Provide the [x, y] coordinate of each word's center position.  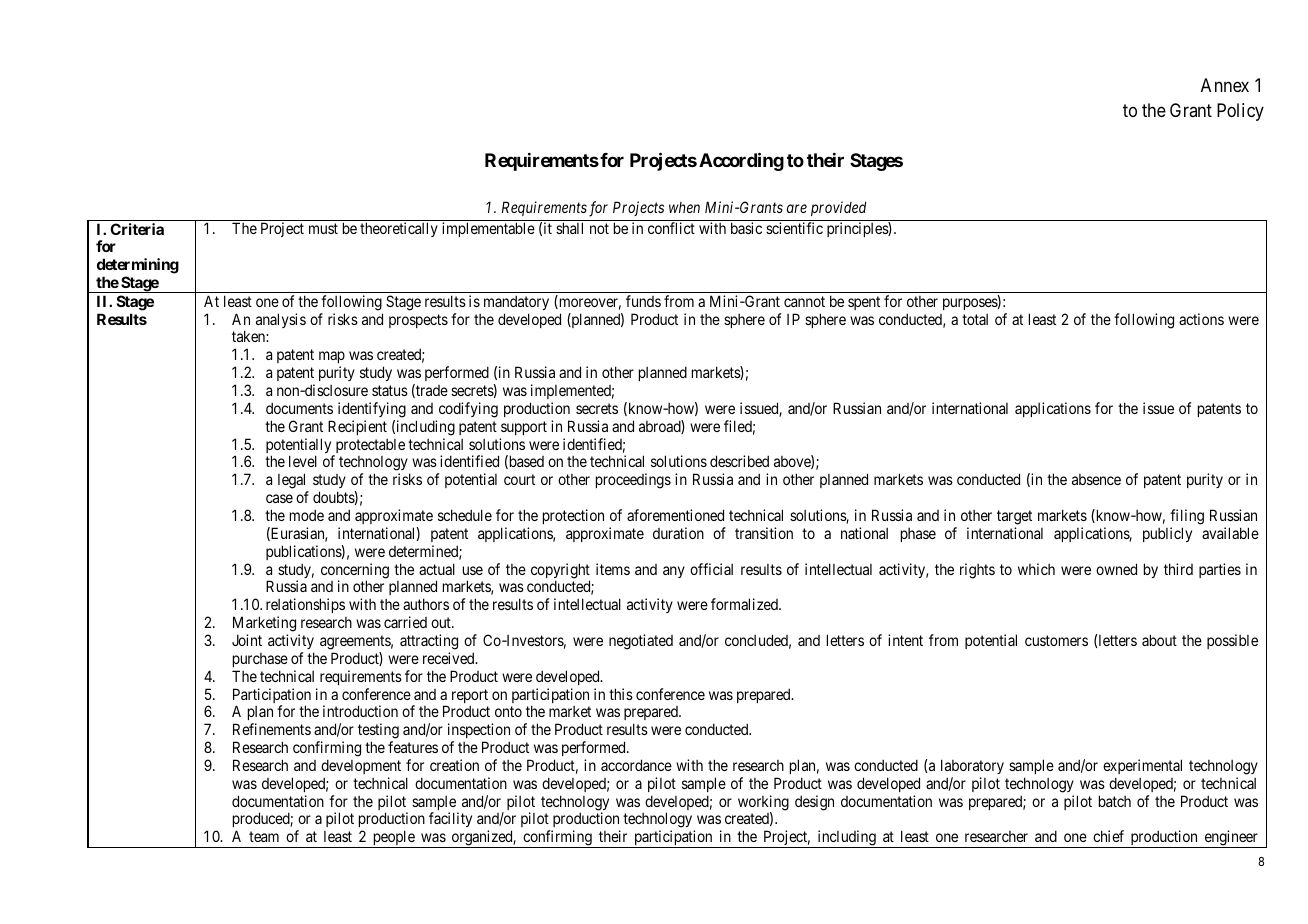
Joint [247, 640]
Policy [1240, 112]
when [684, 207]
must [323, 228]
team [264, 836]
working [763, 804]
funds [643, 301]
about [1159, 640]
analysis [281, 320]
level [303, 461]
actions [1201, 319]
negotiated [641, 642]
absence [1096, 479]
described [739, 461]
